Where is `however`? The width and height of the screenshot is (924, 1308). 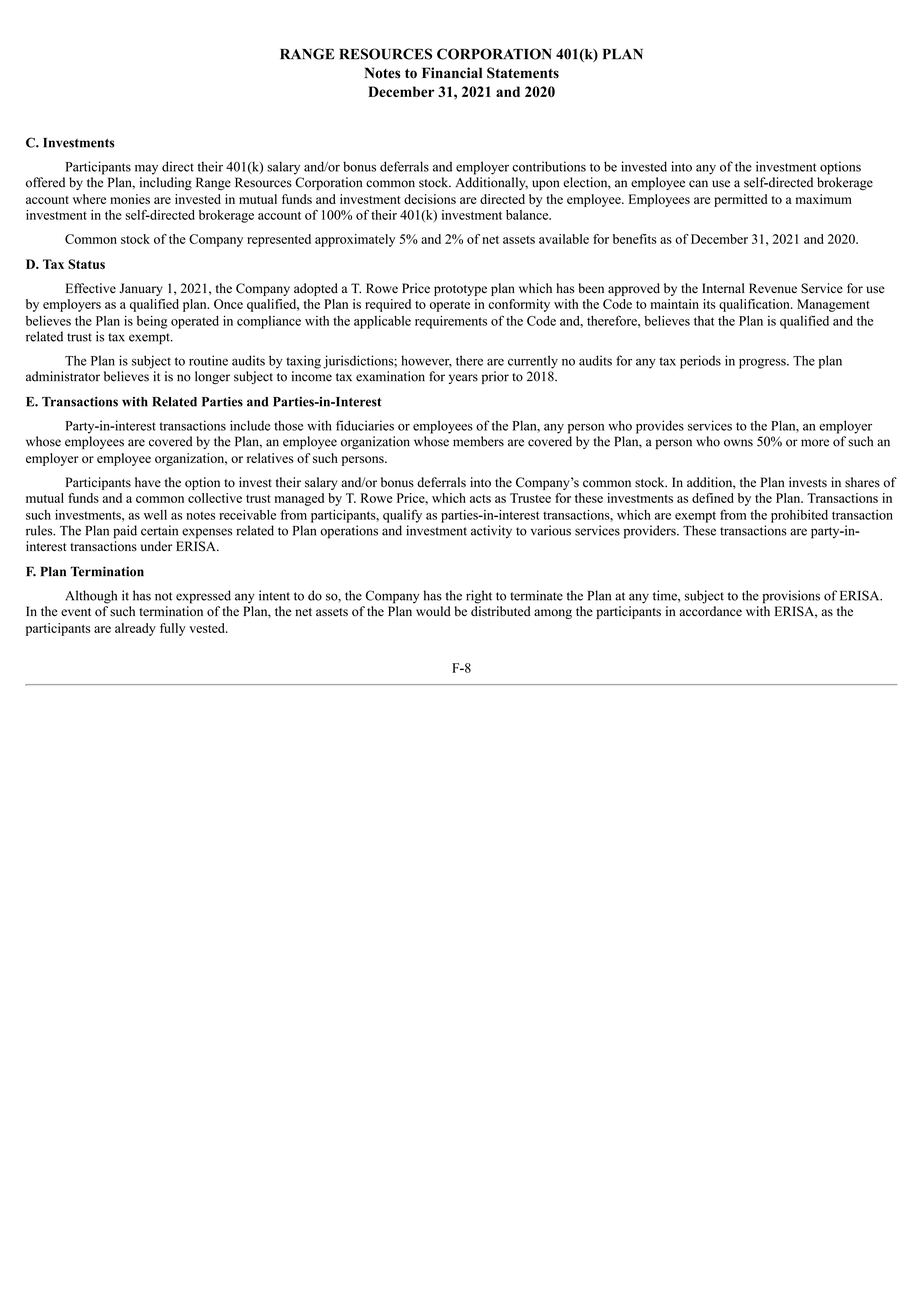
however is located at coordinates (426, 361).
